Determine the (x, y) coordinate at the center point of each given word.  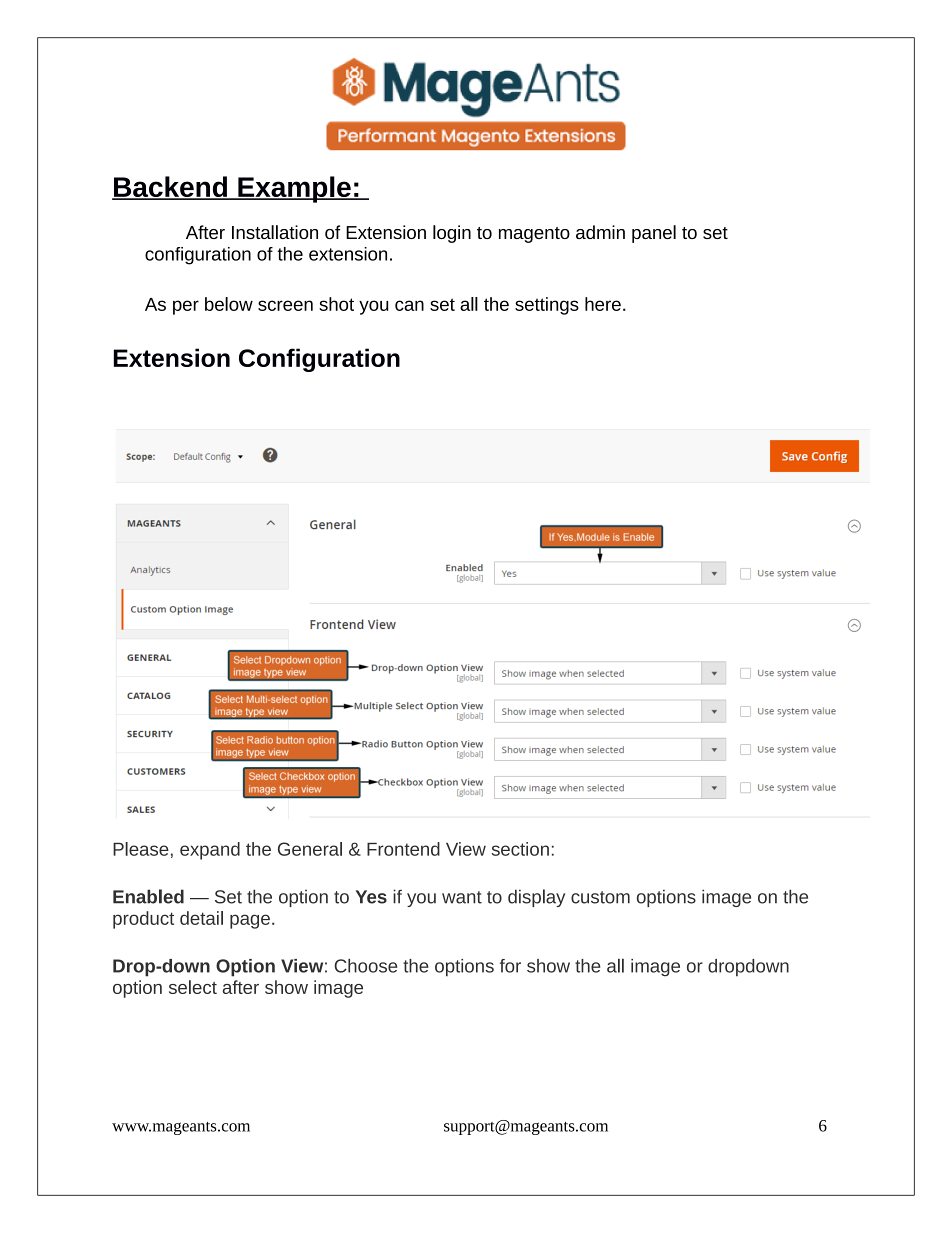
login (452, 234)
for (510, 966)
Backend (170, 188)
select (193, 987)
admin (600, 232)
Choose (365, 966)
